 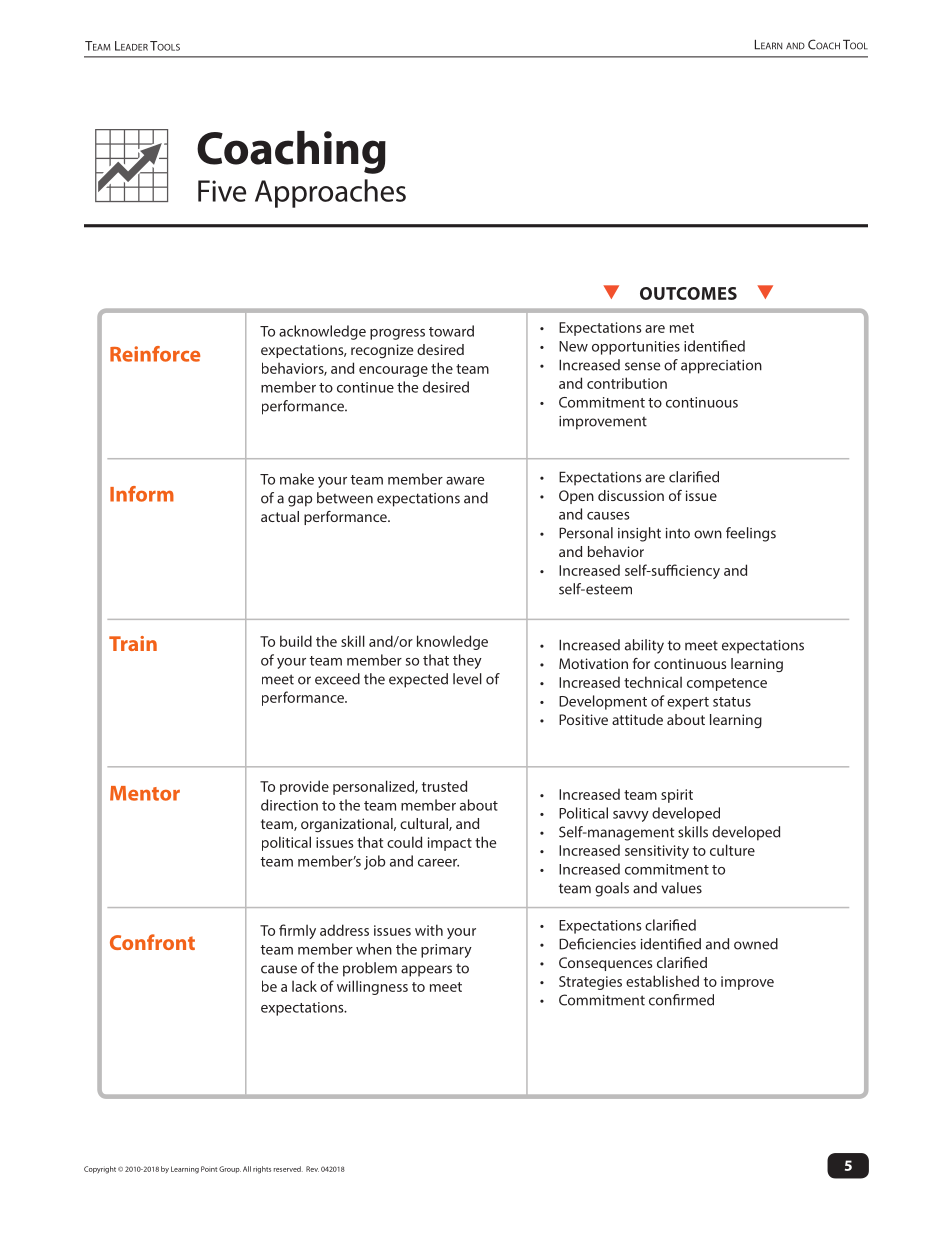 What do you see at coordinates (653, 682) in the document?
I see `technical` at bounding box center [653, 682].
